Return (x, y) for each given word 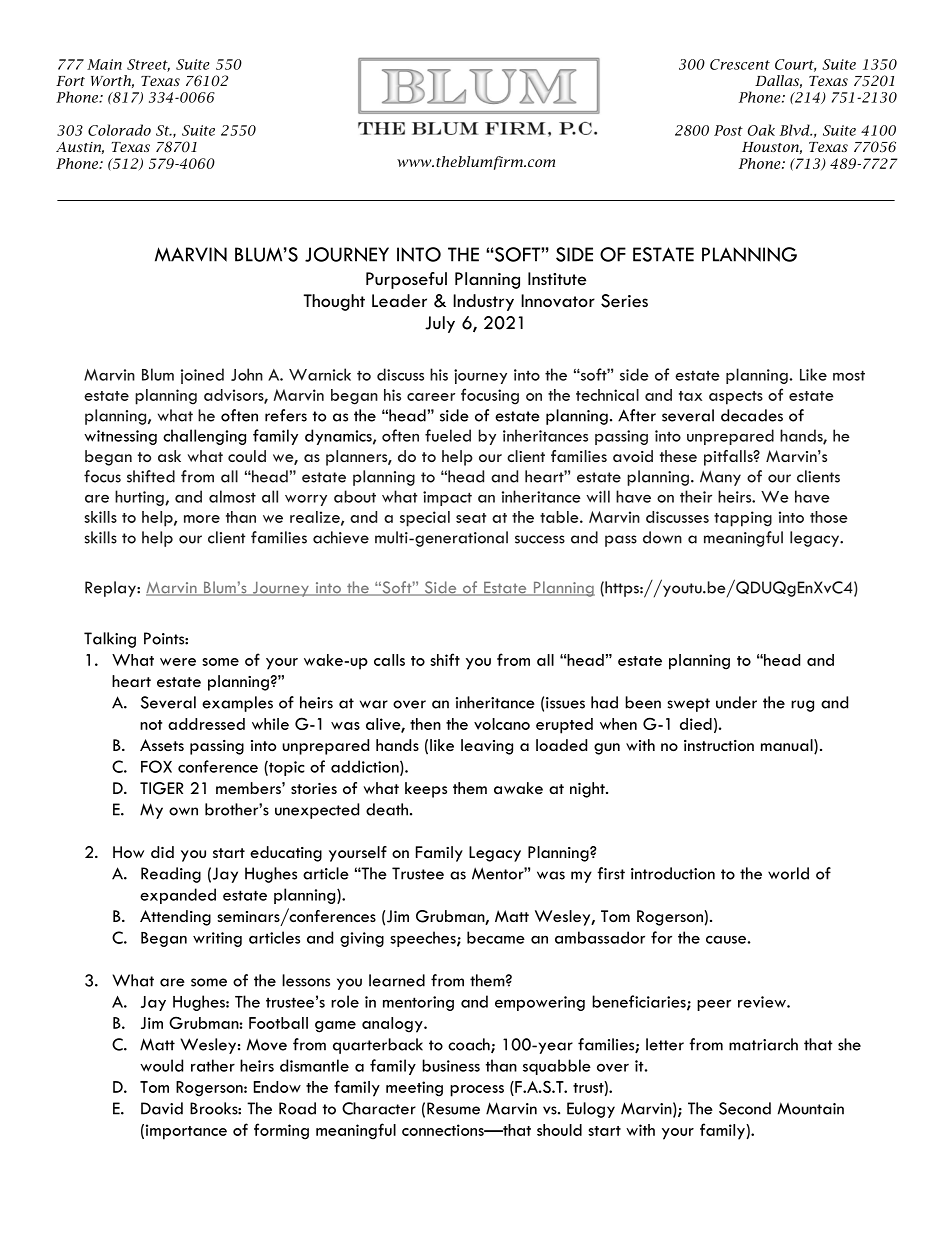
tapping (743, 519)
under (736, 702)
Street (148, 65)
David (162, 1108)
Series (624, 301)
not (151, 725)
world (788, 873)
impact (447, 498)
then (425, 724)
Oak (761, 130)
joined (202, 376)
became (496, 937)
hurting (140, 498)
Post (728, 130)
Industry (483, 302)
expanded (178, 896)
